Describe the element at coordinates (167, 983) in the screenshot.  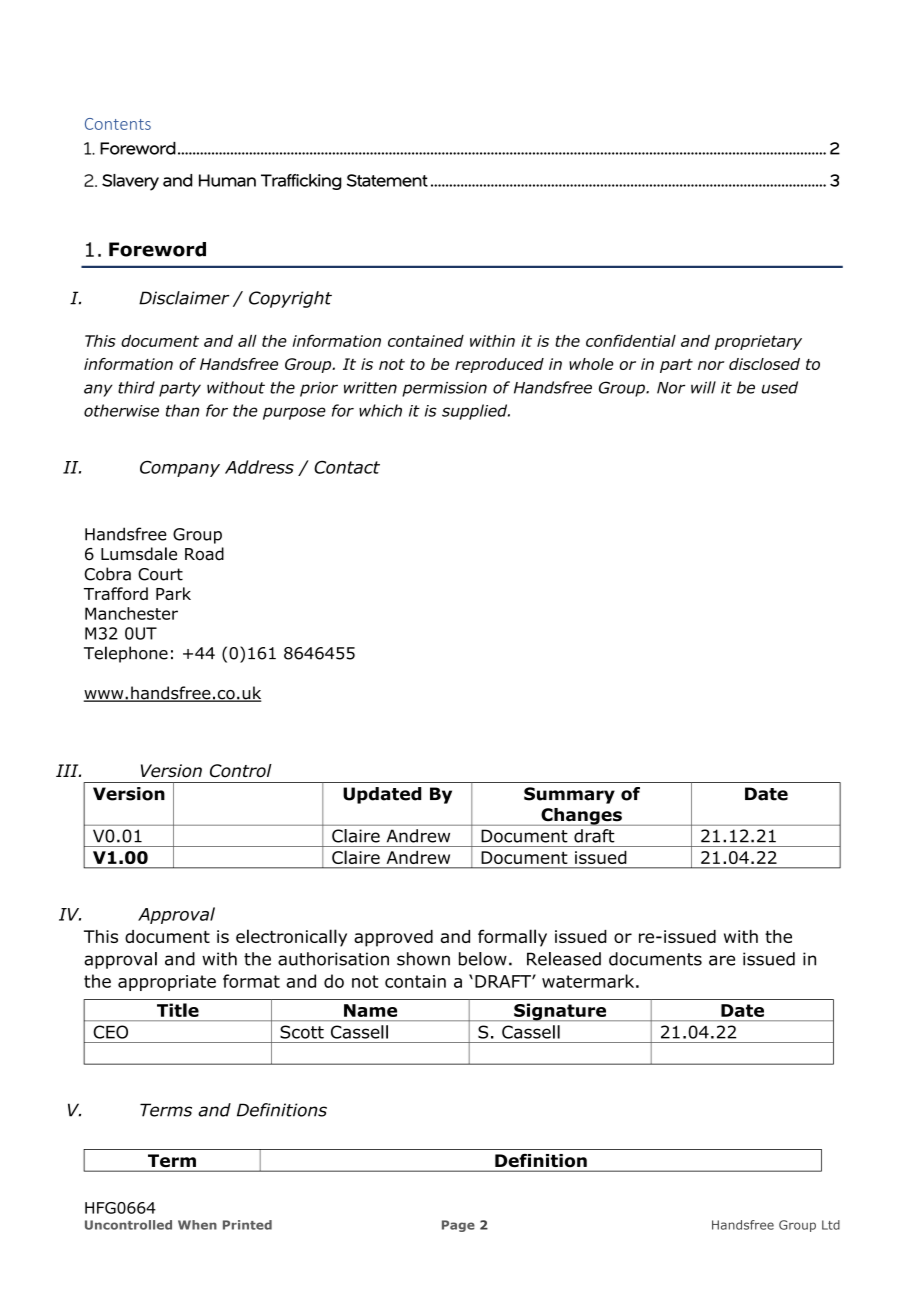
I see `appropriate` at that location.
